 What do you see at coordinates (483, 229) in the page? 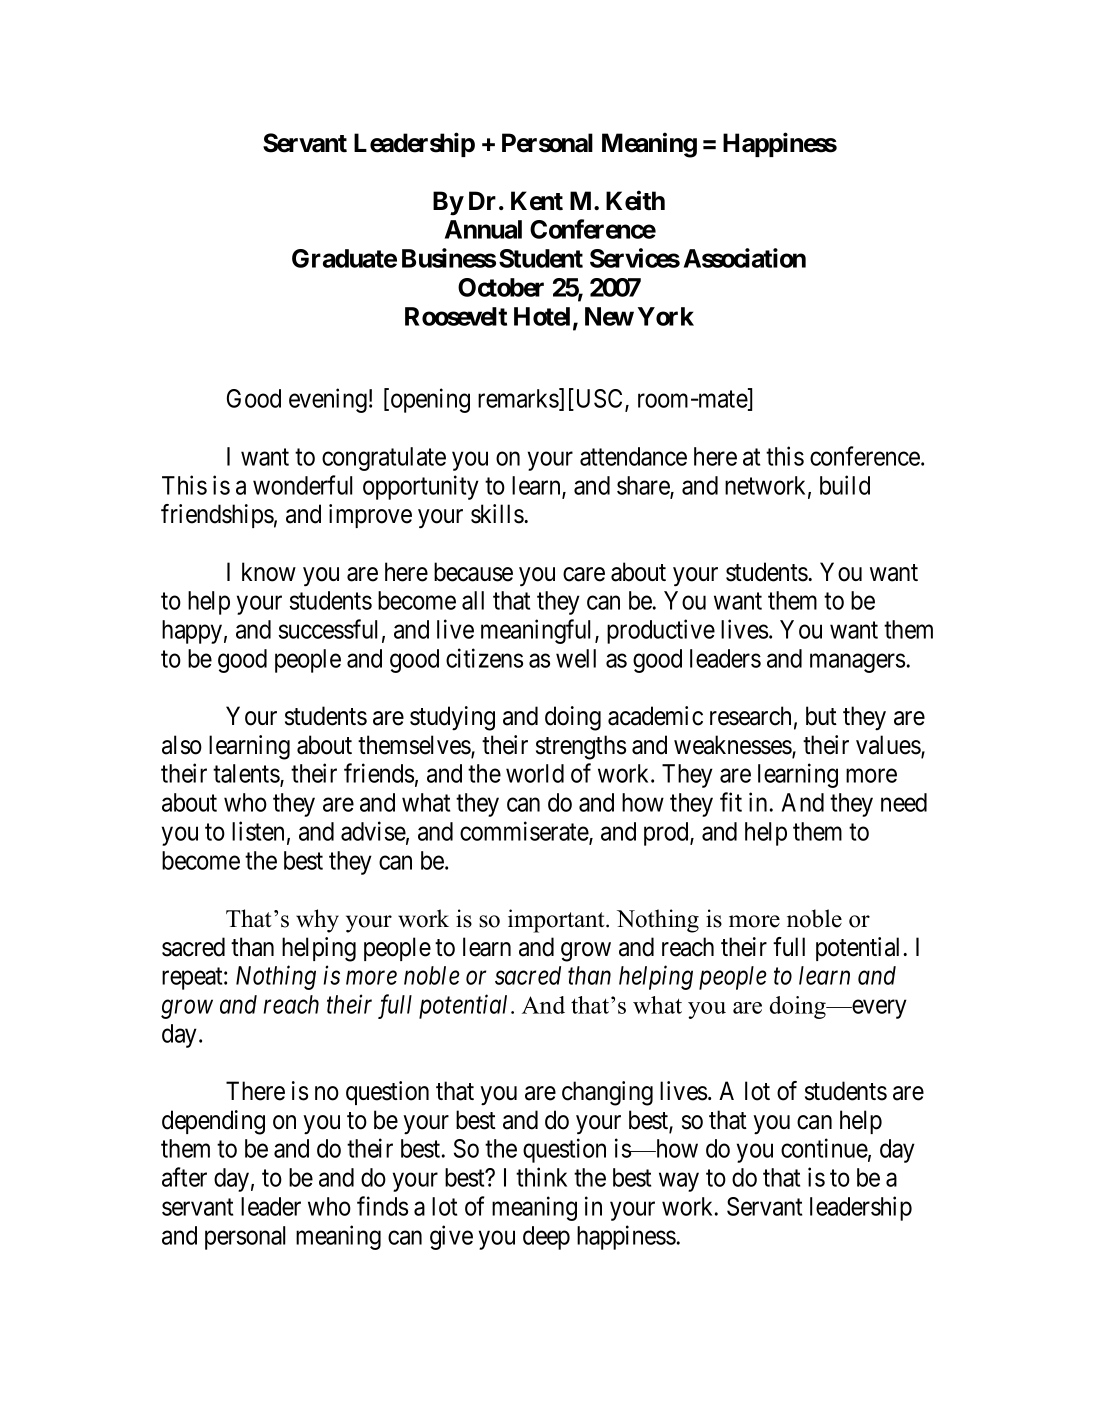
I see `Annual` at bounding box center [483, 229].
